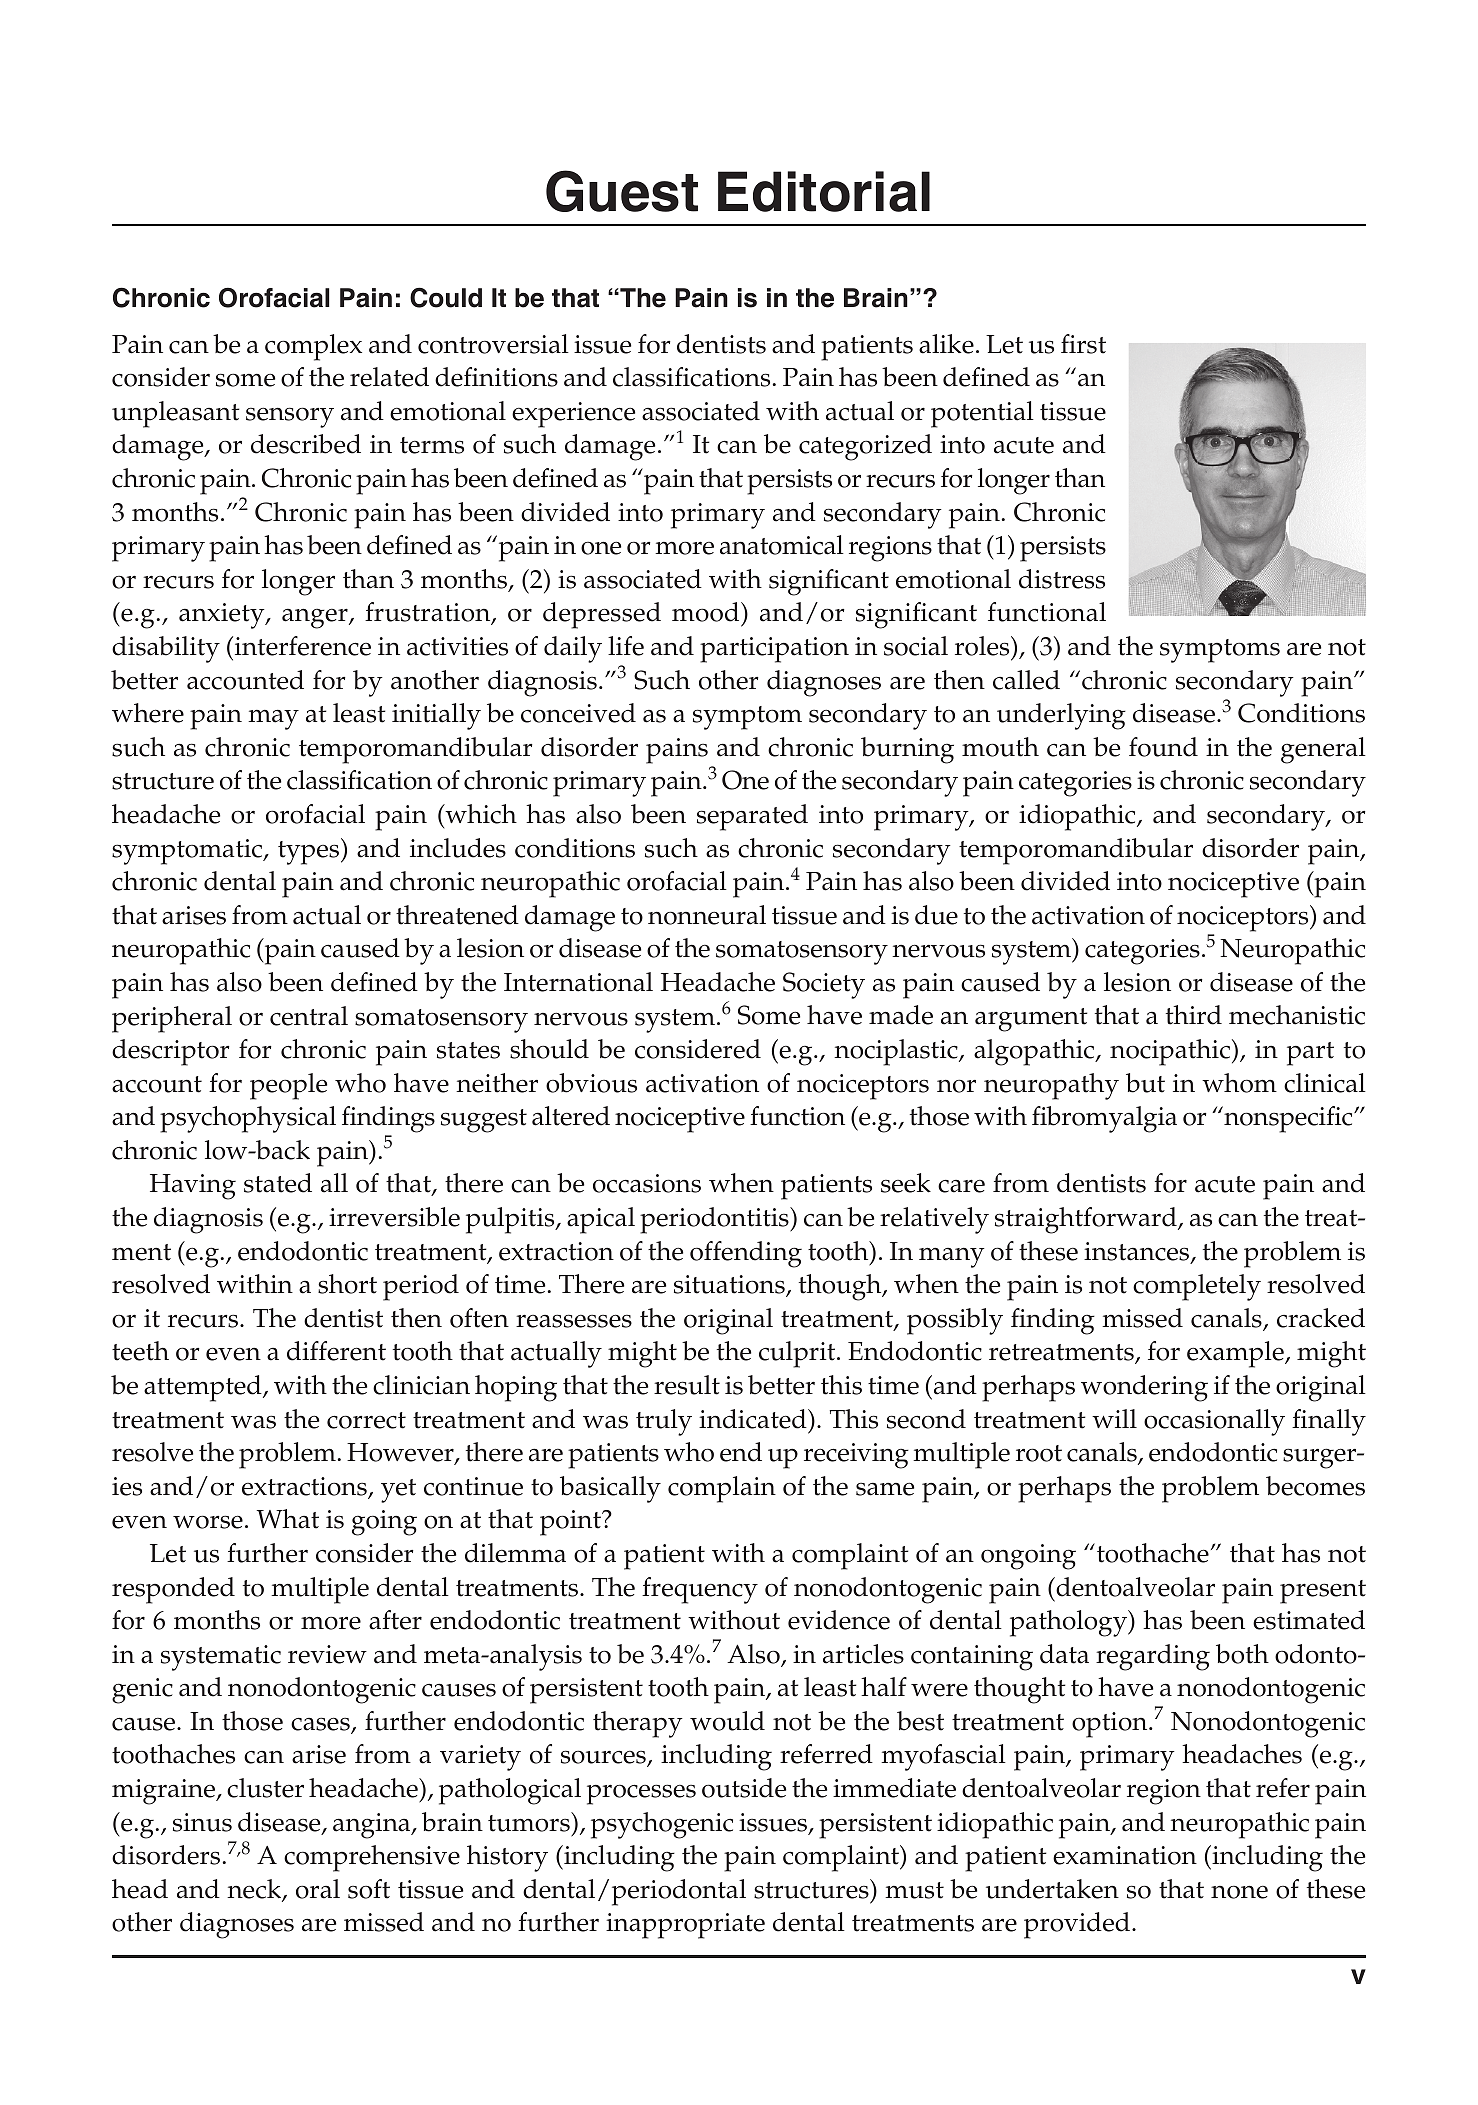 The image size is (1478, 2105). Describe the element at coordinates (824, 985) in the screenshot. I see `Society` at that location.
